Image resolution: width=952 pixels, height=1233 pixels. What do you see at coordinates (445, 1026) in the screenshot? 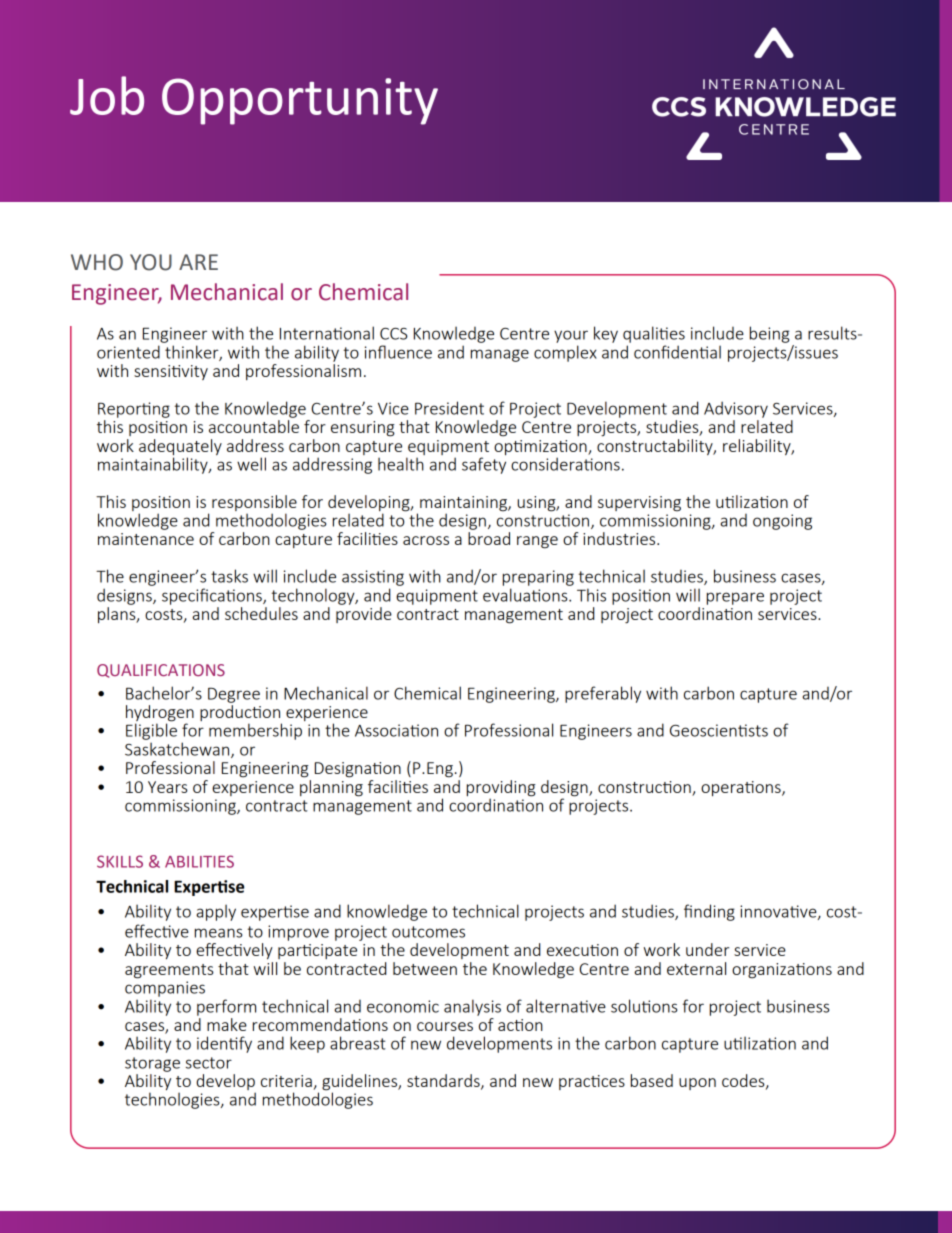
I see `courses` at bounding box center [445, 1026].
